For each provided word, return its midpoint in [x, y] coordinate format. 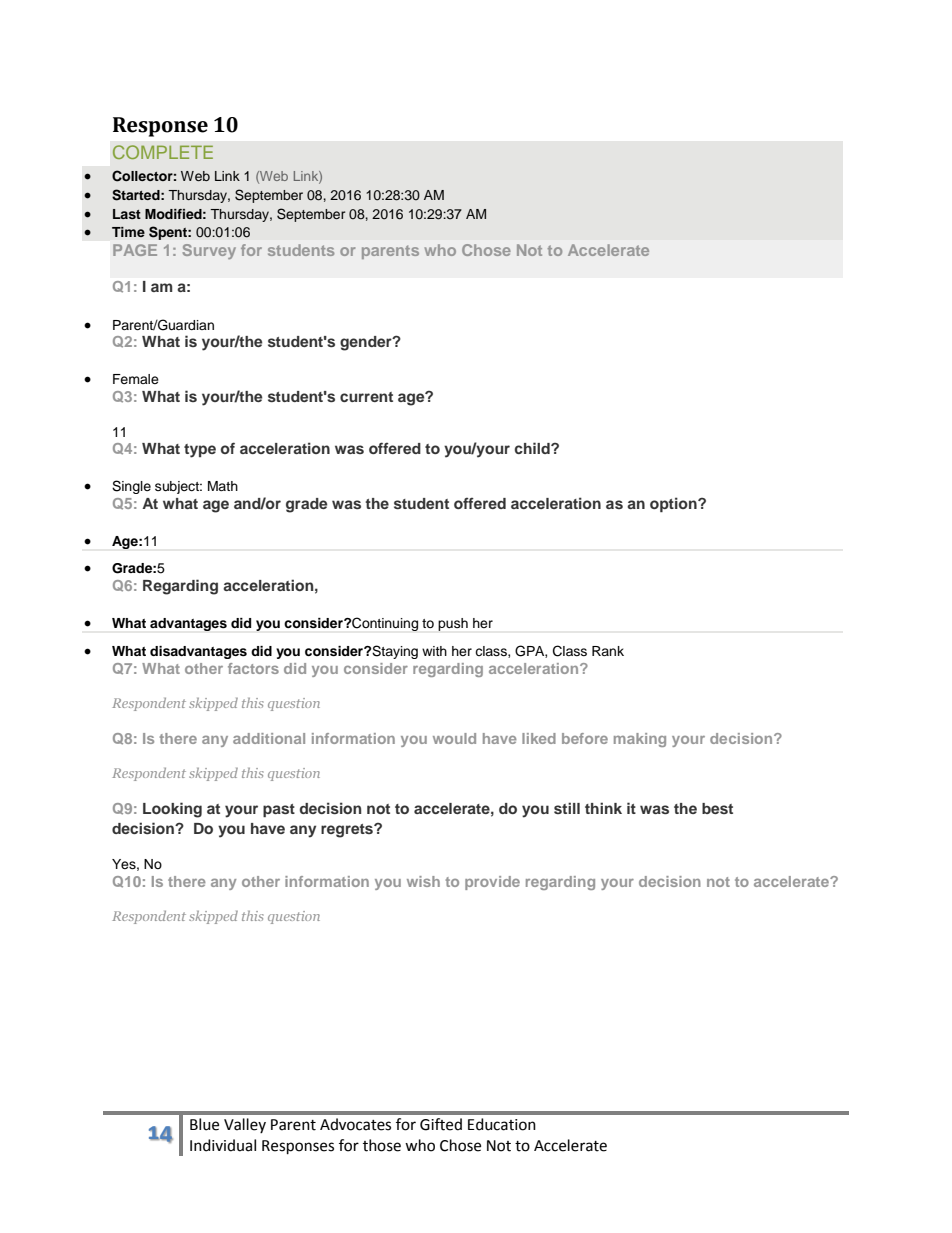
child [533, 448]
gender [367, 343]
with [434, 651]
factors [253, 668]
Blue [204, 1124]
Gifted [441, 1124]
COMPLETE [163, 152]
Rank [608, 651]
